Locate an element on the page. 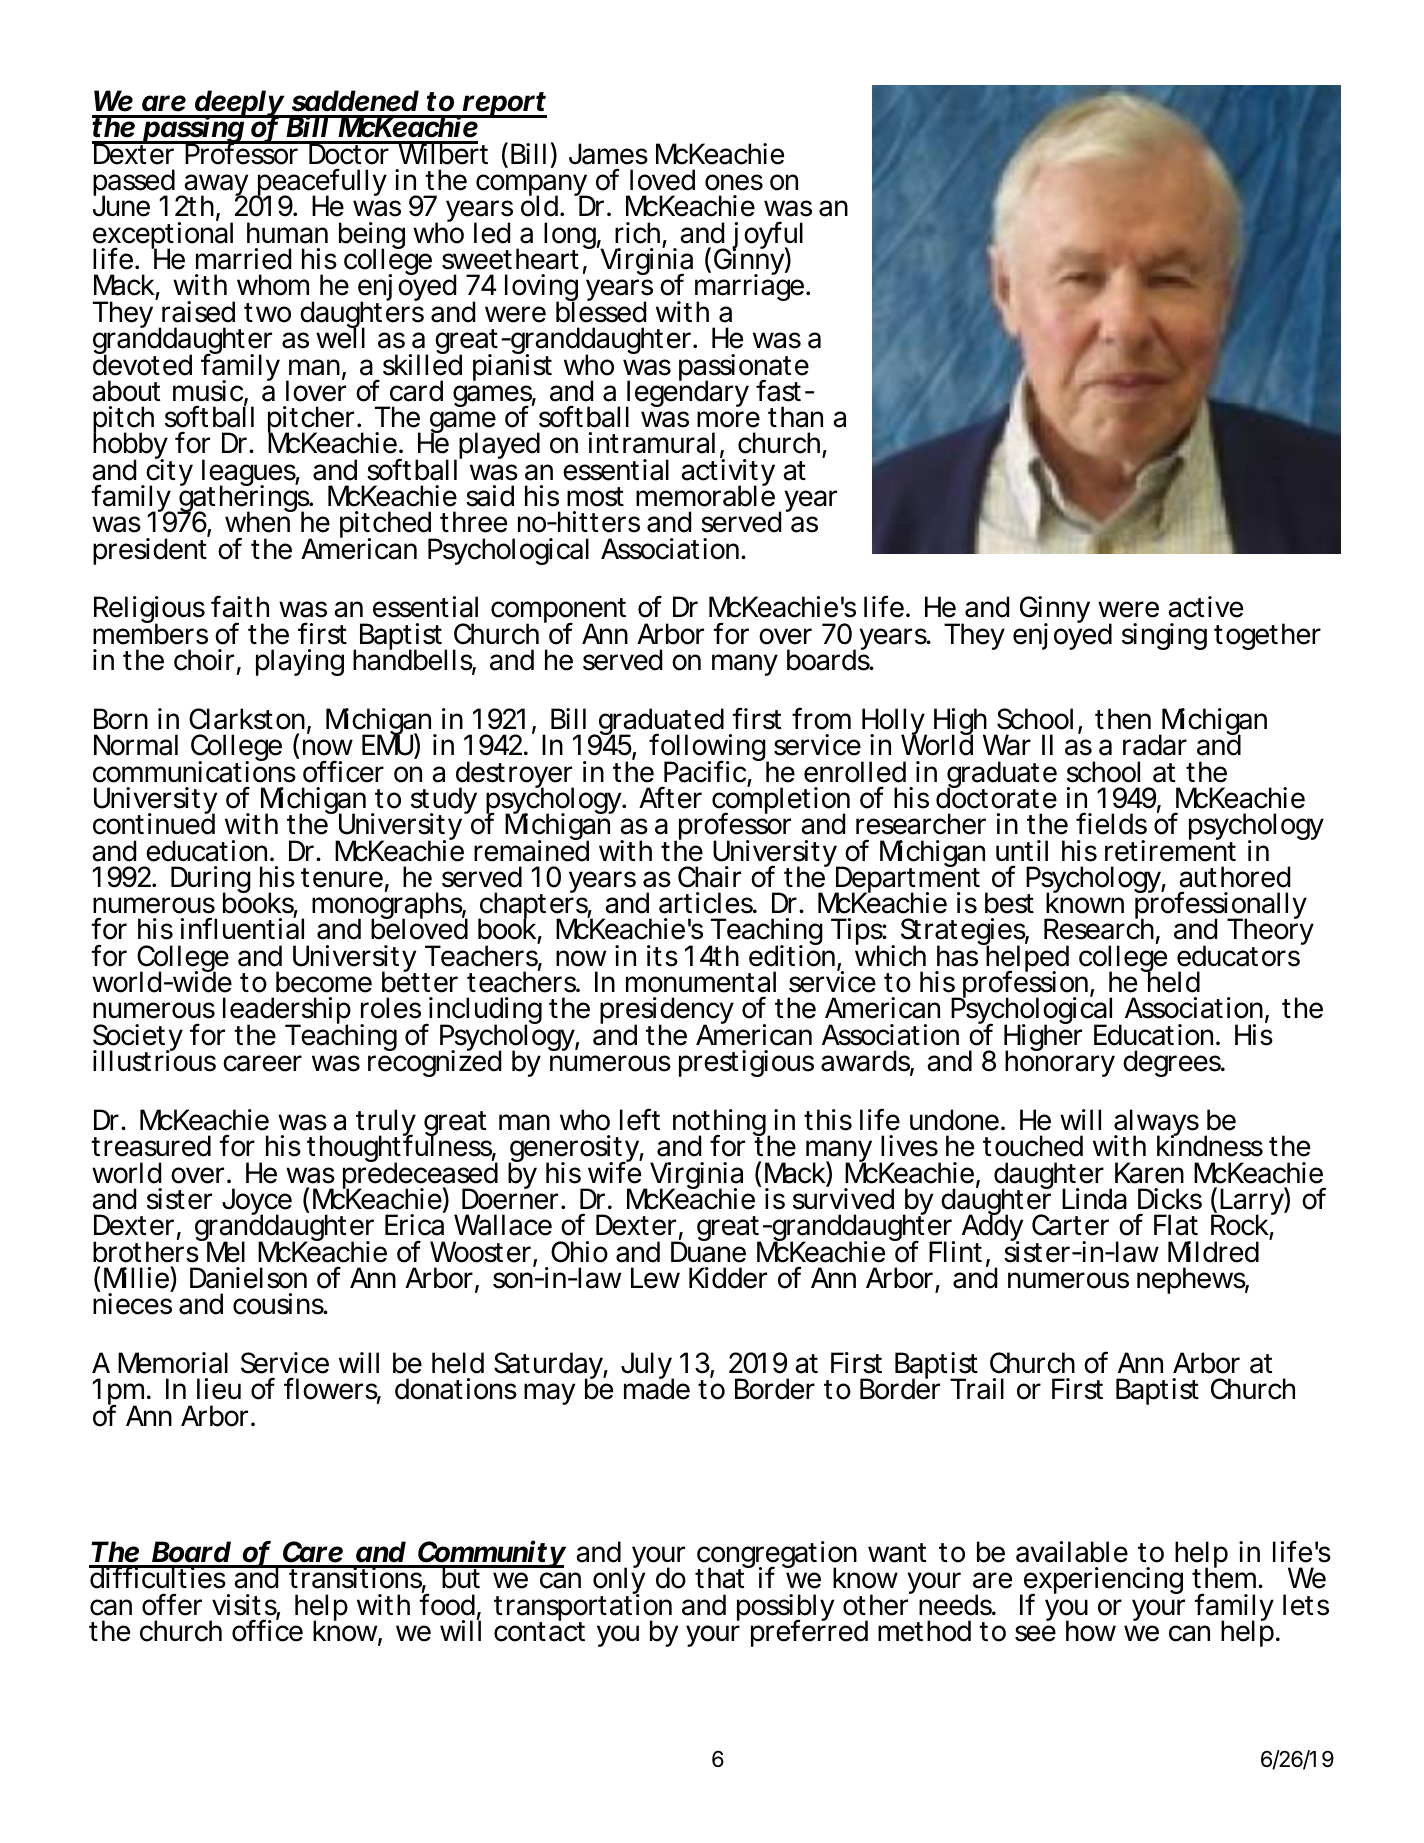 This image has height=1843, width=1424. gatherings is located at coordinates (244, 500).
